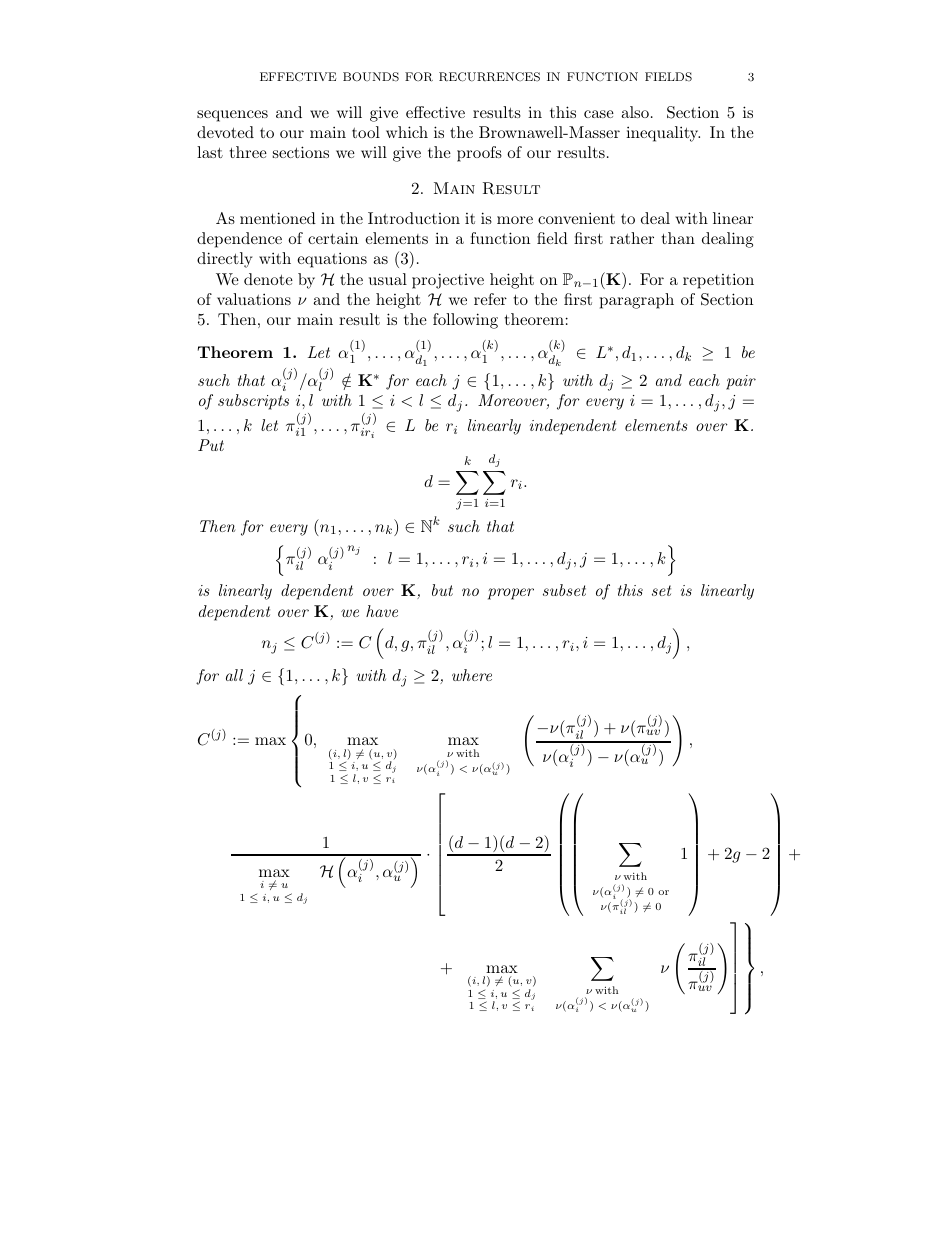 The height and width of the document is (1233, 952). Describe the element at coordinates (232, 116) in the document. I see `sequences` at that location.
